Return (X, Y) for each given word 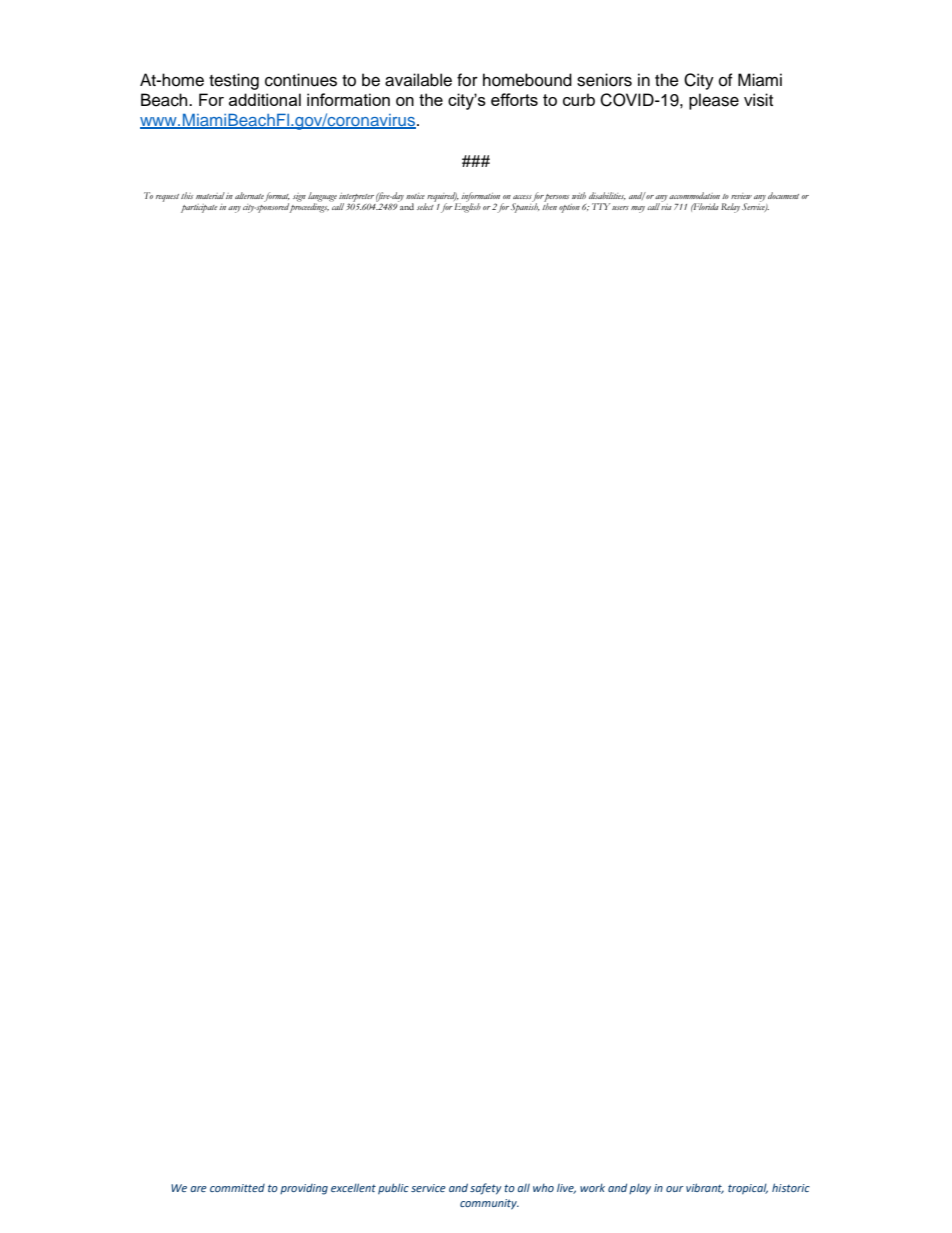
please (714, 101)
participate (199, 208)
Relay (730, 208)
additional (265, 99)
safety (486, 1189)
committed (237, 1188)
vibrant (705, 1188)
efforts (514, 99)
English (467, 207)
